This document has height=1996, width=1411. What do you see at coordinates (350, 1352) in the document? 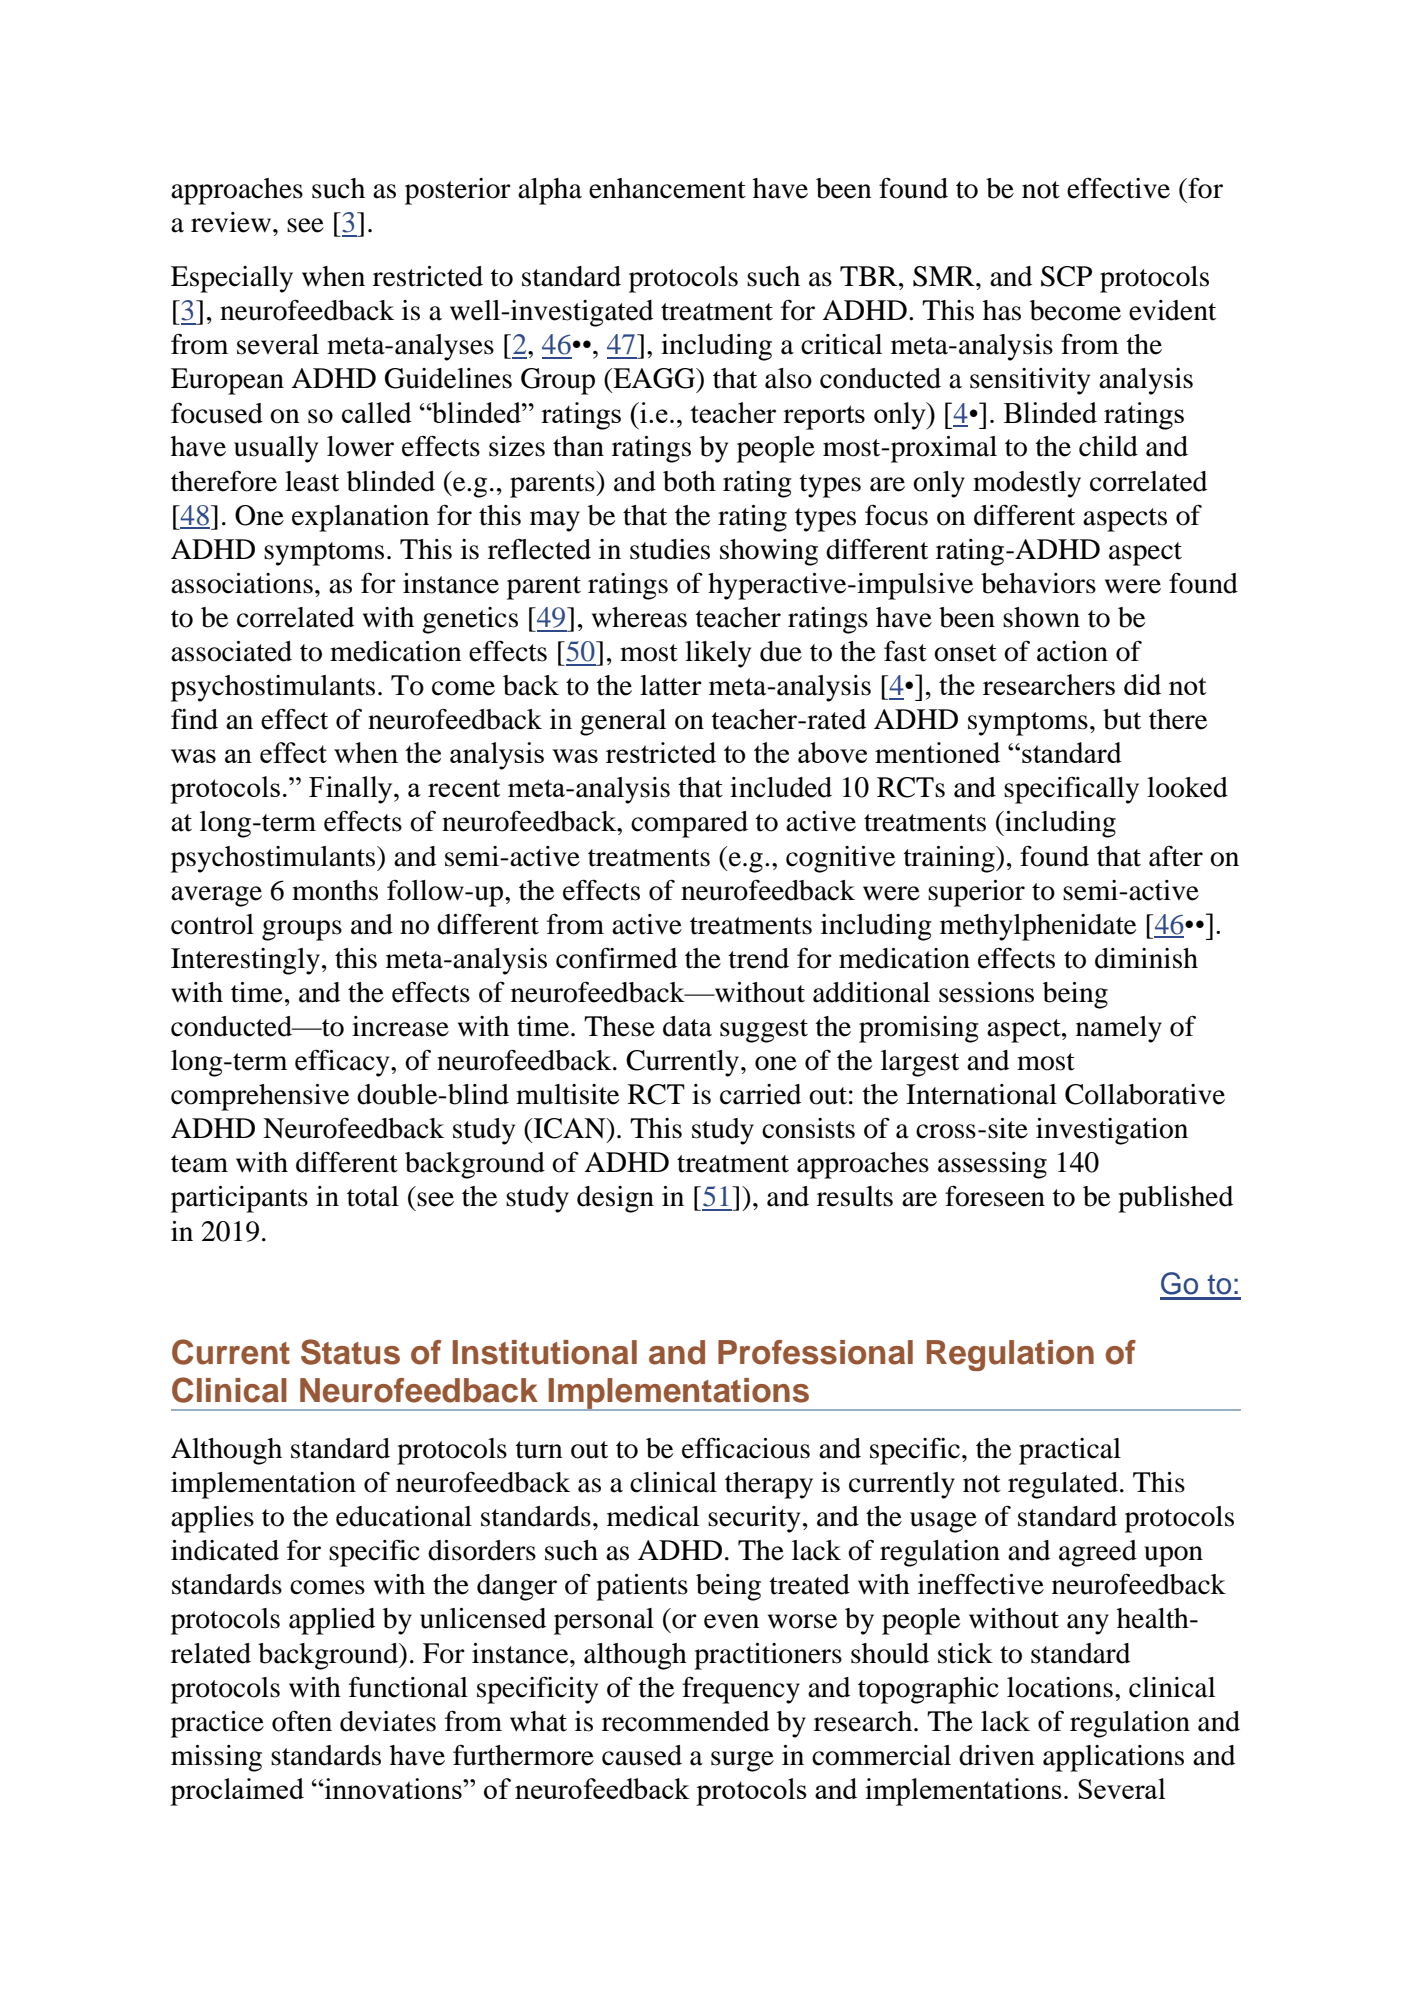
I see `Status` at bounding box center [350, 1352].
